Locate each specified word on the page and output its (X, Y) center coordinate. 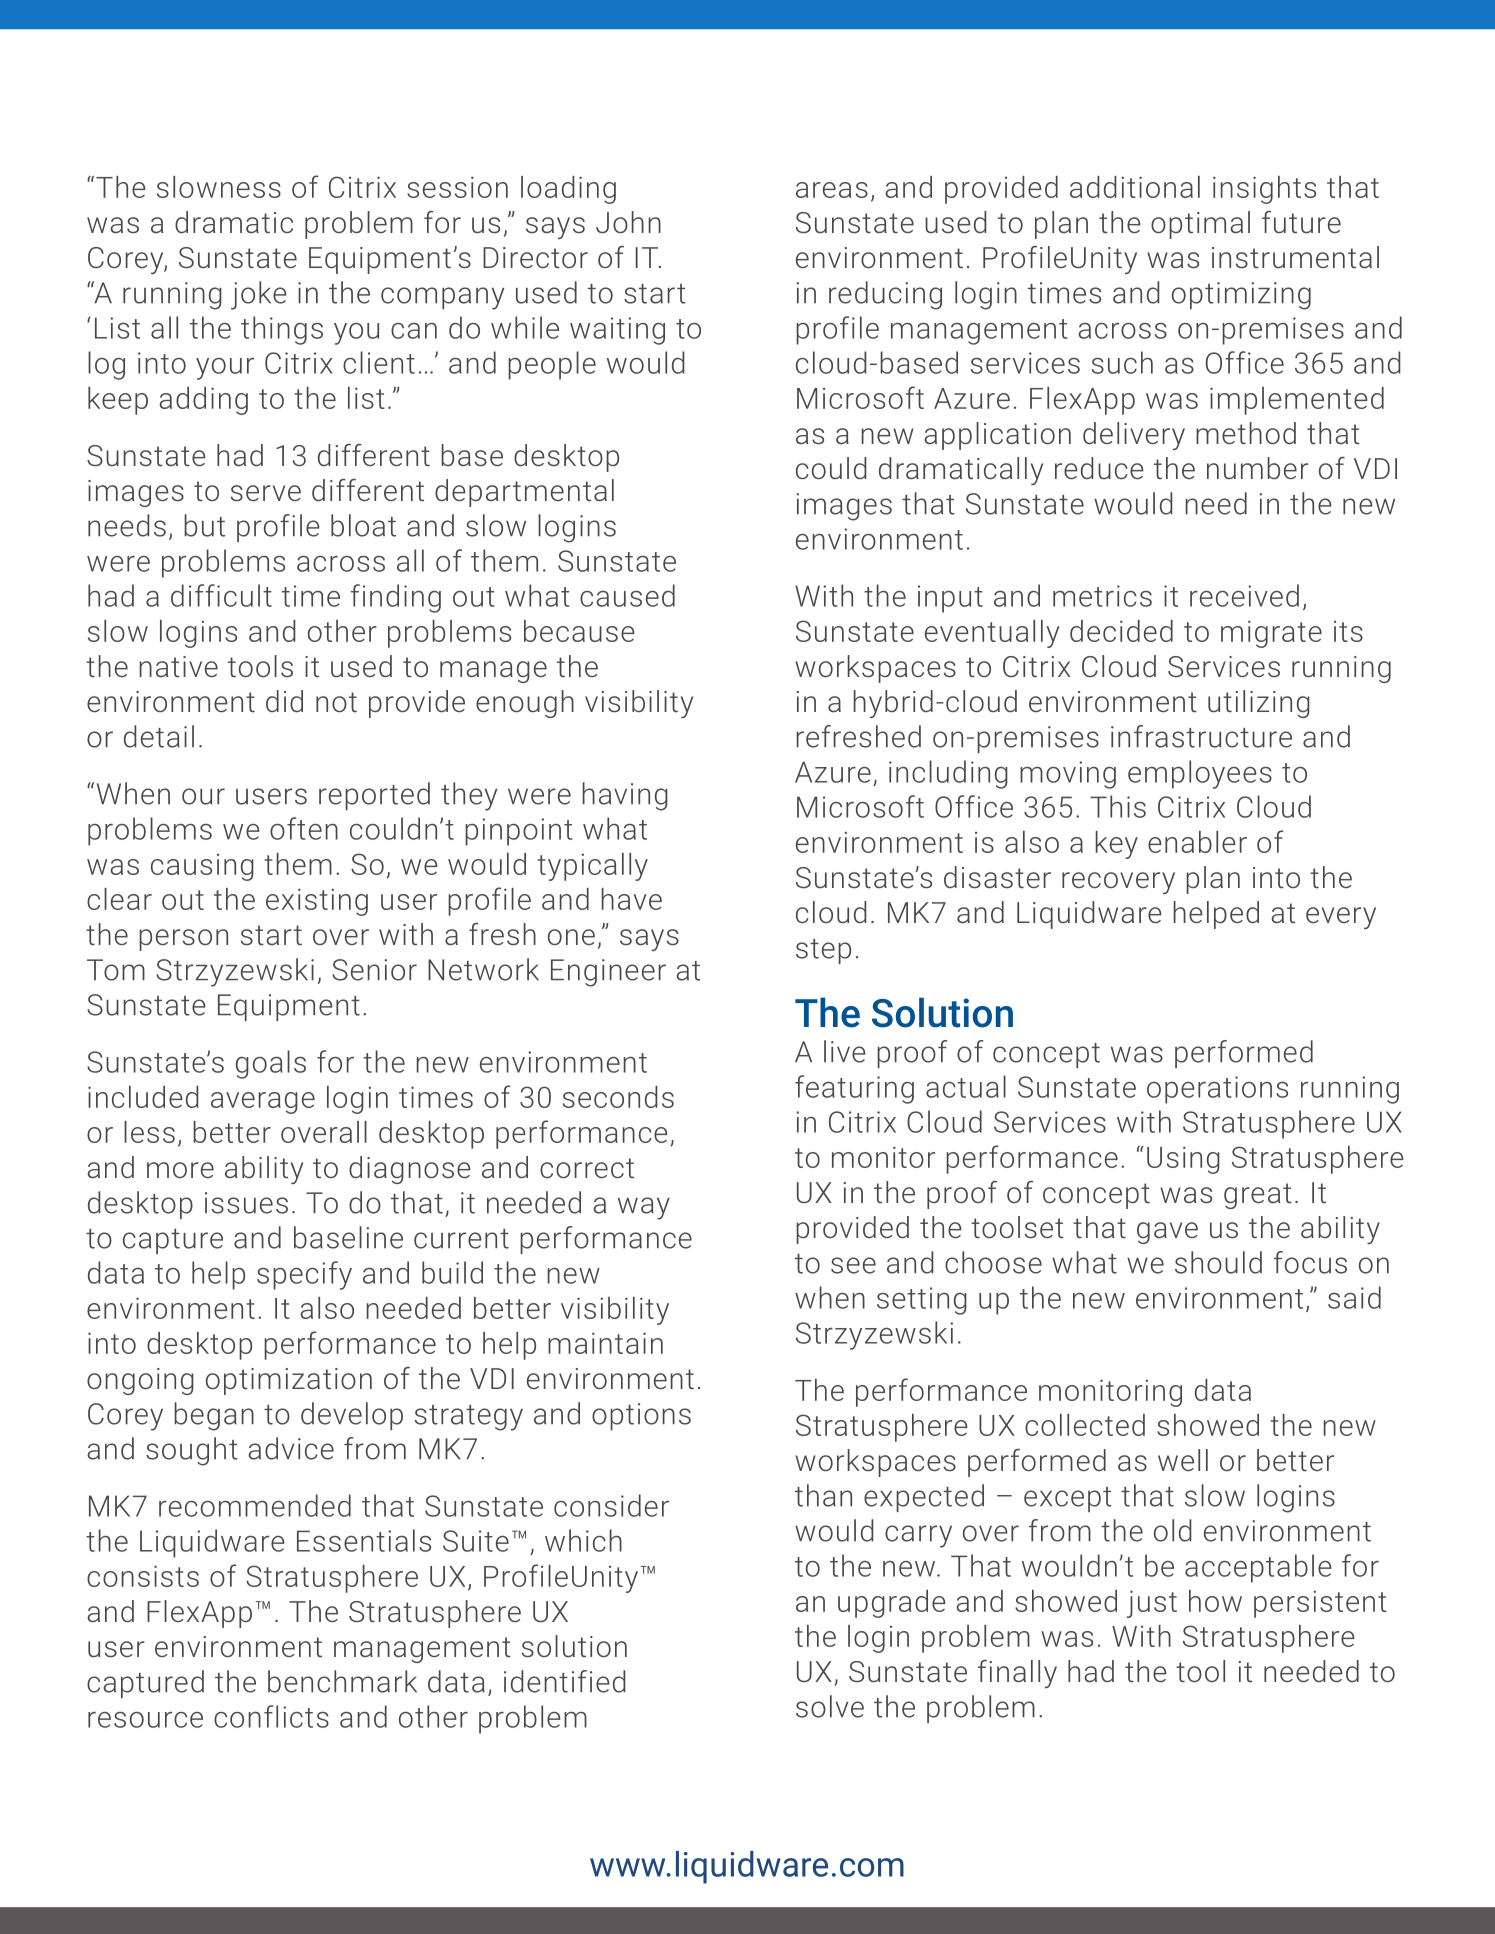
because (579, 631)
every (1341, 918)
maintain (605, 1343)
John (628, 222)
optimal (1200, 225)
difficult (221, 595)
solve (830, 1706)
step (823, 951)
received (1244, 595)
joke (259, 295)
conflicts (271, 1716)
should (1218, 1262)
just (1152, 1604)
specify (304, 1275)
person (183, 940)
